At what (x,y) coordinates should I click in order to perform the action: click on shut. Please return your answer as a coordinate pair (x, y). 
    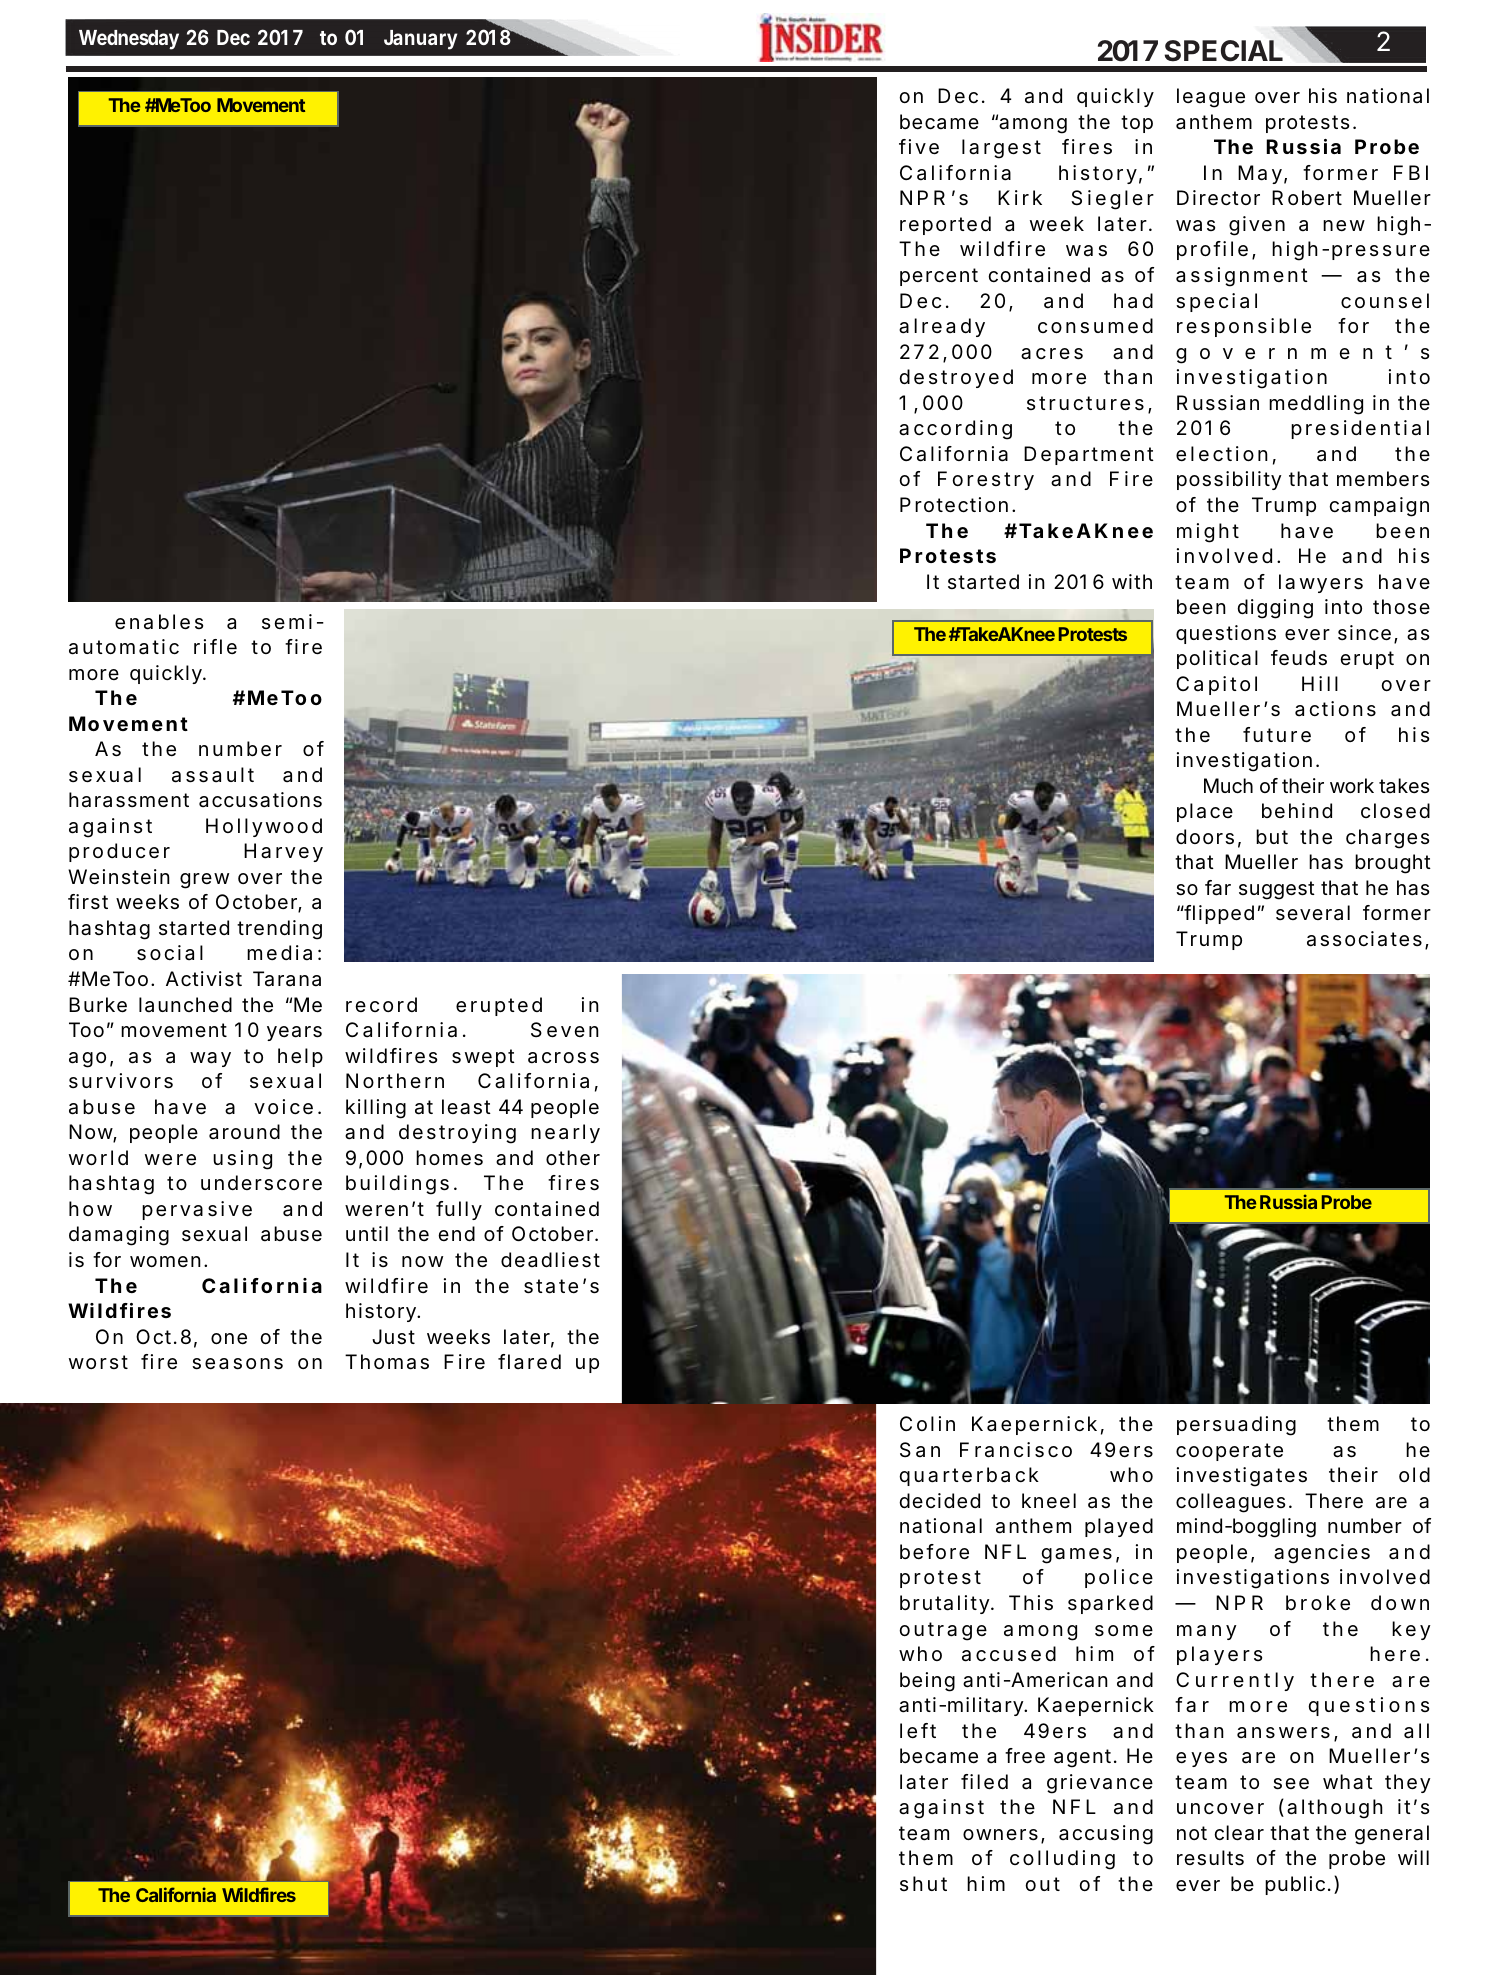
    Looking at the image, I should click on (923, 1883).
